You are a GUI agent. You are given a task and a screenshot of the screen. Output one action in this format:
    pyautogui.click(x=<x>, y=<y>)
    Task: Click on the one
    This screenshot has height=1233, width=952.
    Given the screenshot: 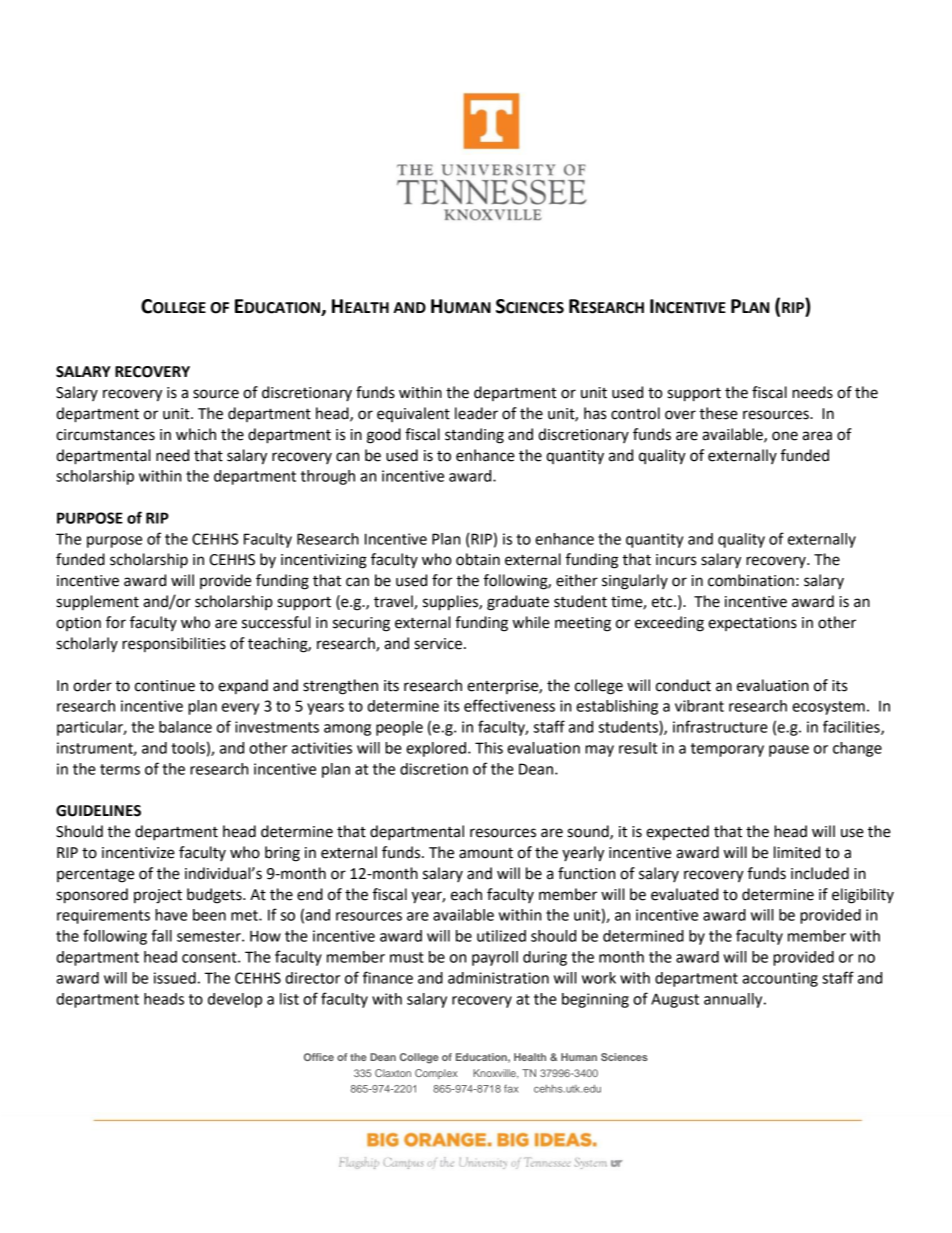 What is the action you would take?
    pyautogui.click(x=785, y=436)
